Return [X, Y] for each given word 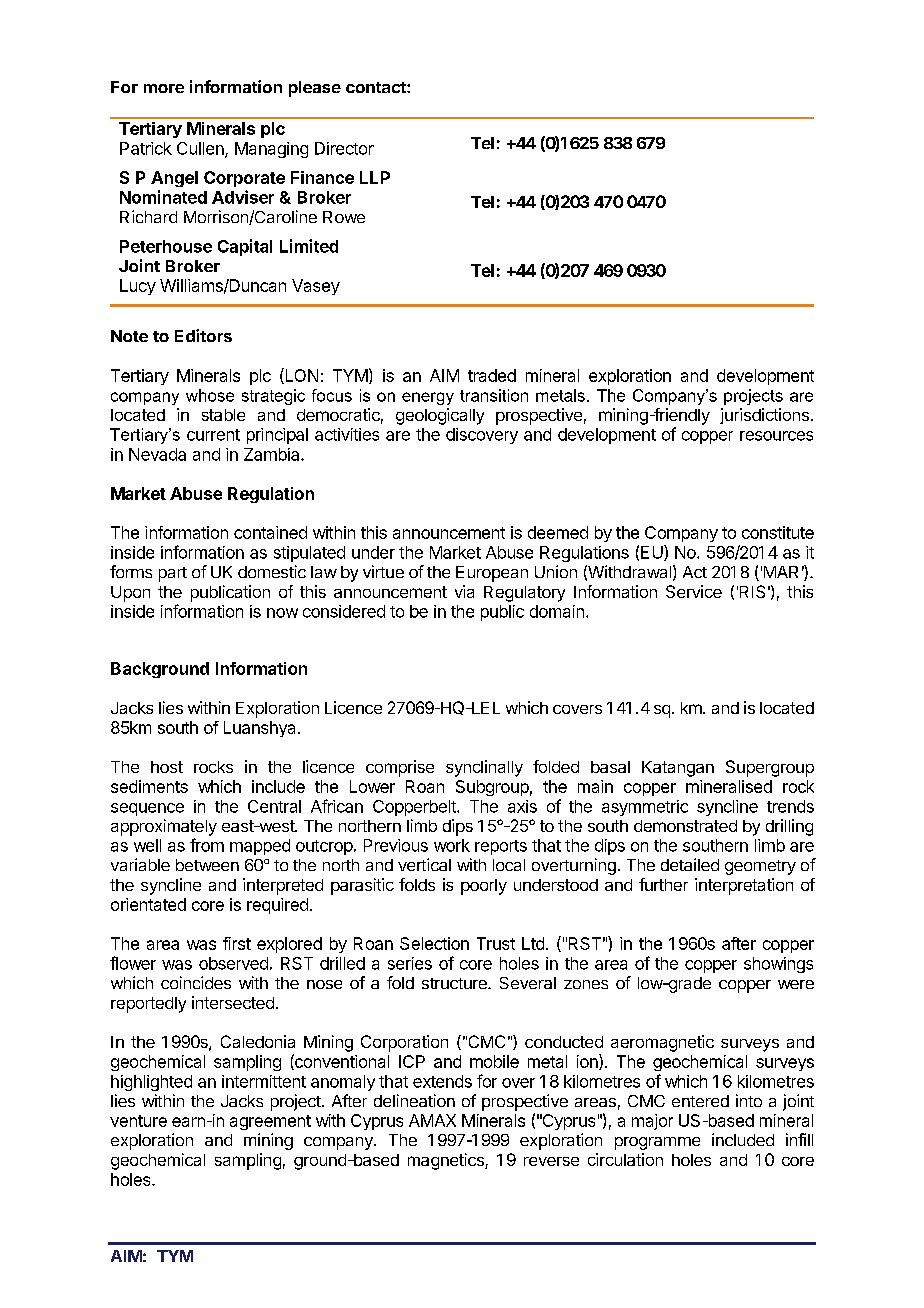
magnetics [447, 1161]
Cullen [201, 149]
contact [377, 87]
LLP [375, 177]
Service [694, 591]
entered [700, 1101]
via [464, 591]
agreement [270, 1122]
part [173, 574]
